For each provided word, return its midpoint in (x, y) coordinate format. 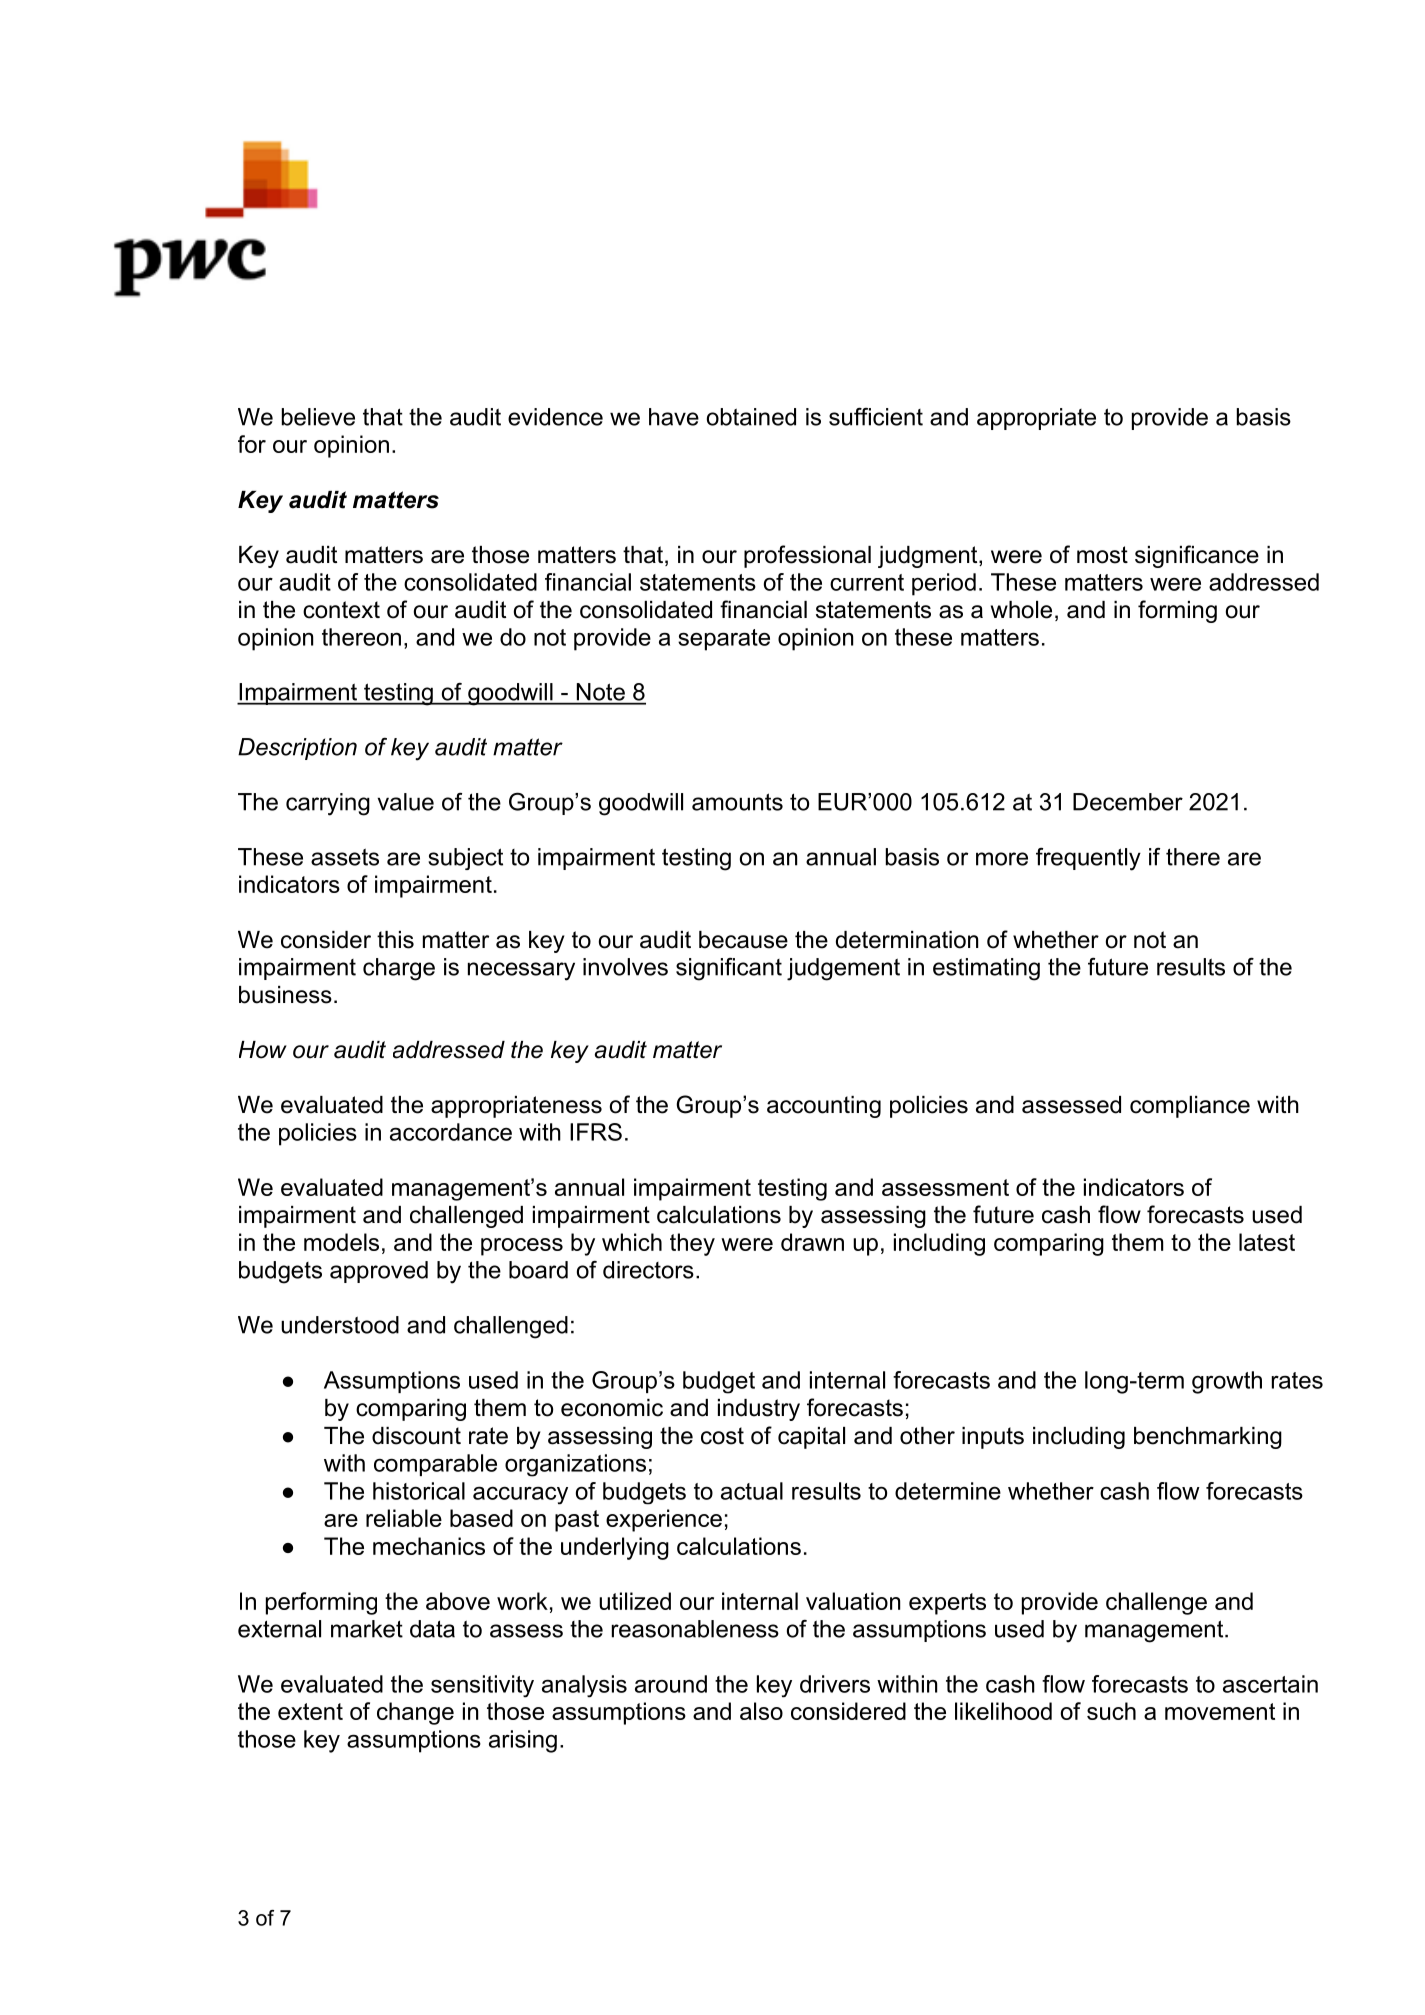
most (1102, 555)
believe (318, 417)
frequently (1088, 859)
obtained (751, 417)
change (415, 1713)
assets (345, 857)
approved (379, 1272)
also (761, 1711)
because (743, 940)
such (1111, 1711)
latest (1267, 1242)
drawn (812, 1242)
